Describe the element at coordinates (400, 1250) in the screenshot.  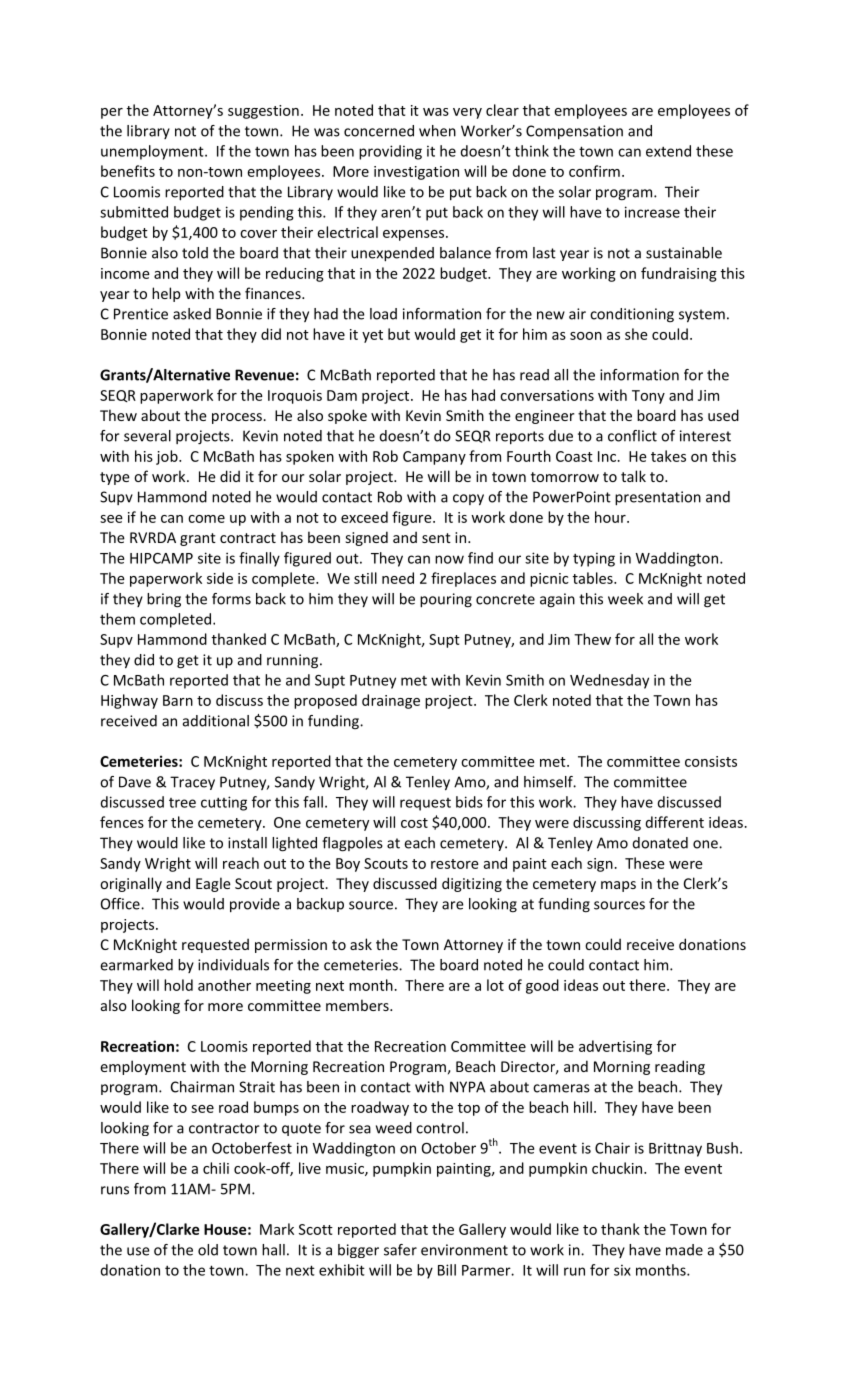
I see `safer` at that location.
